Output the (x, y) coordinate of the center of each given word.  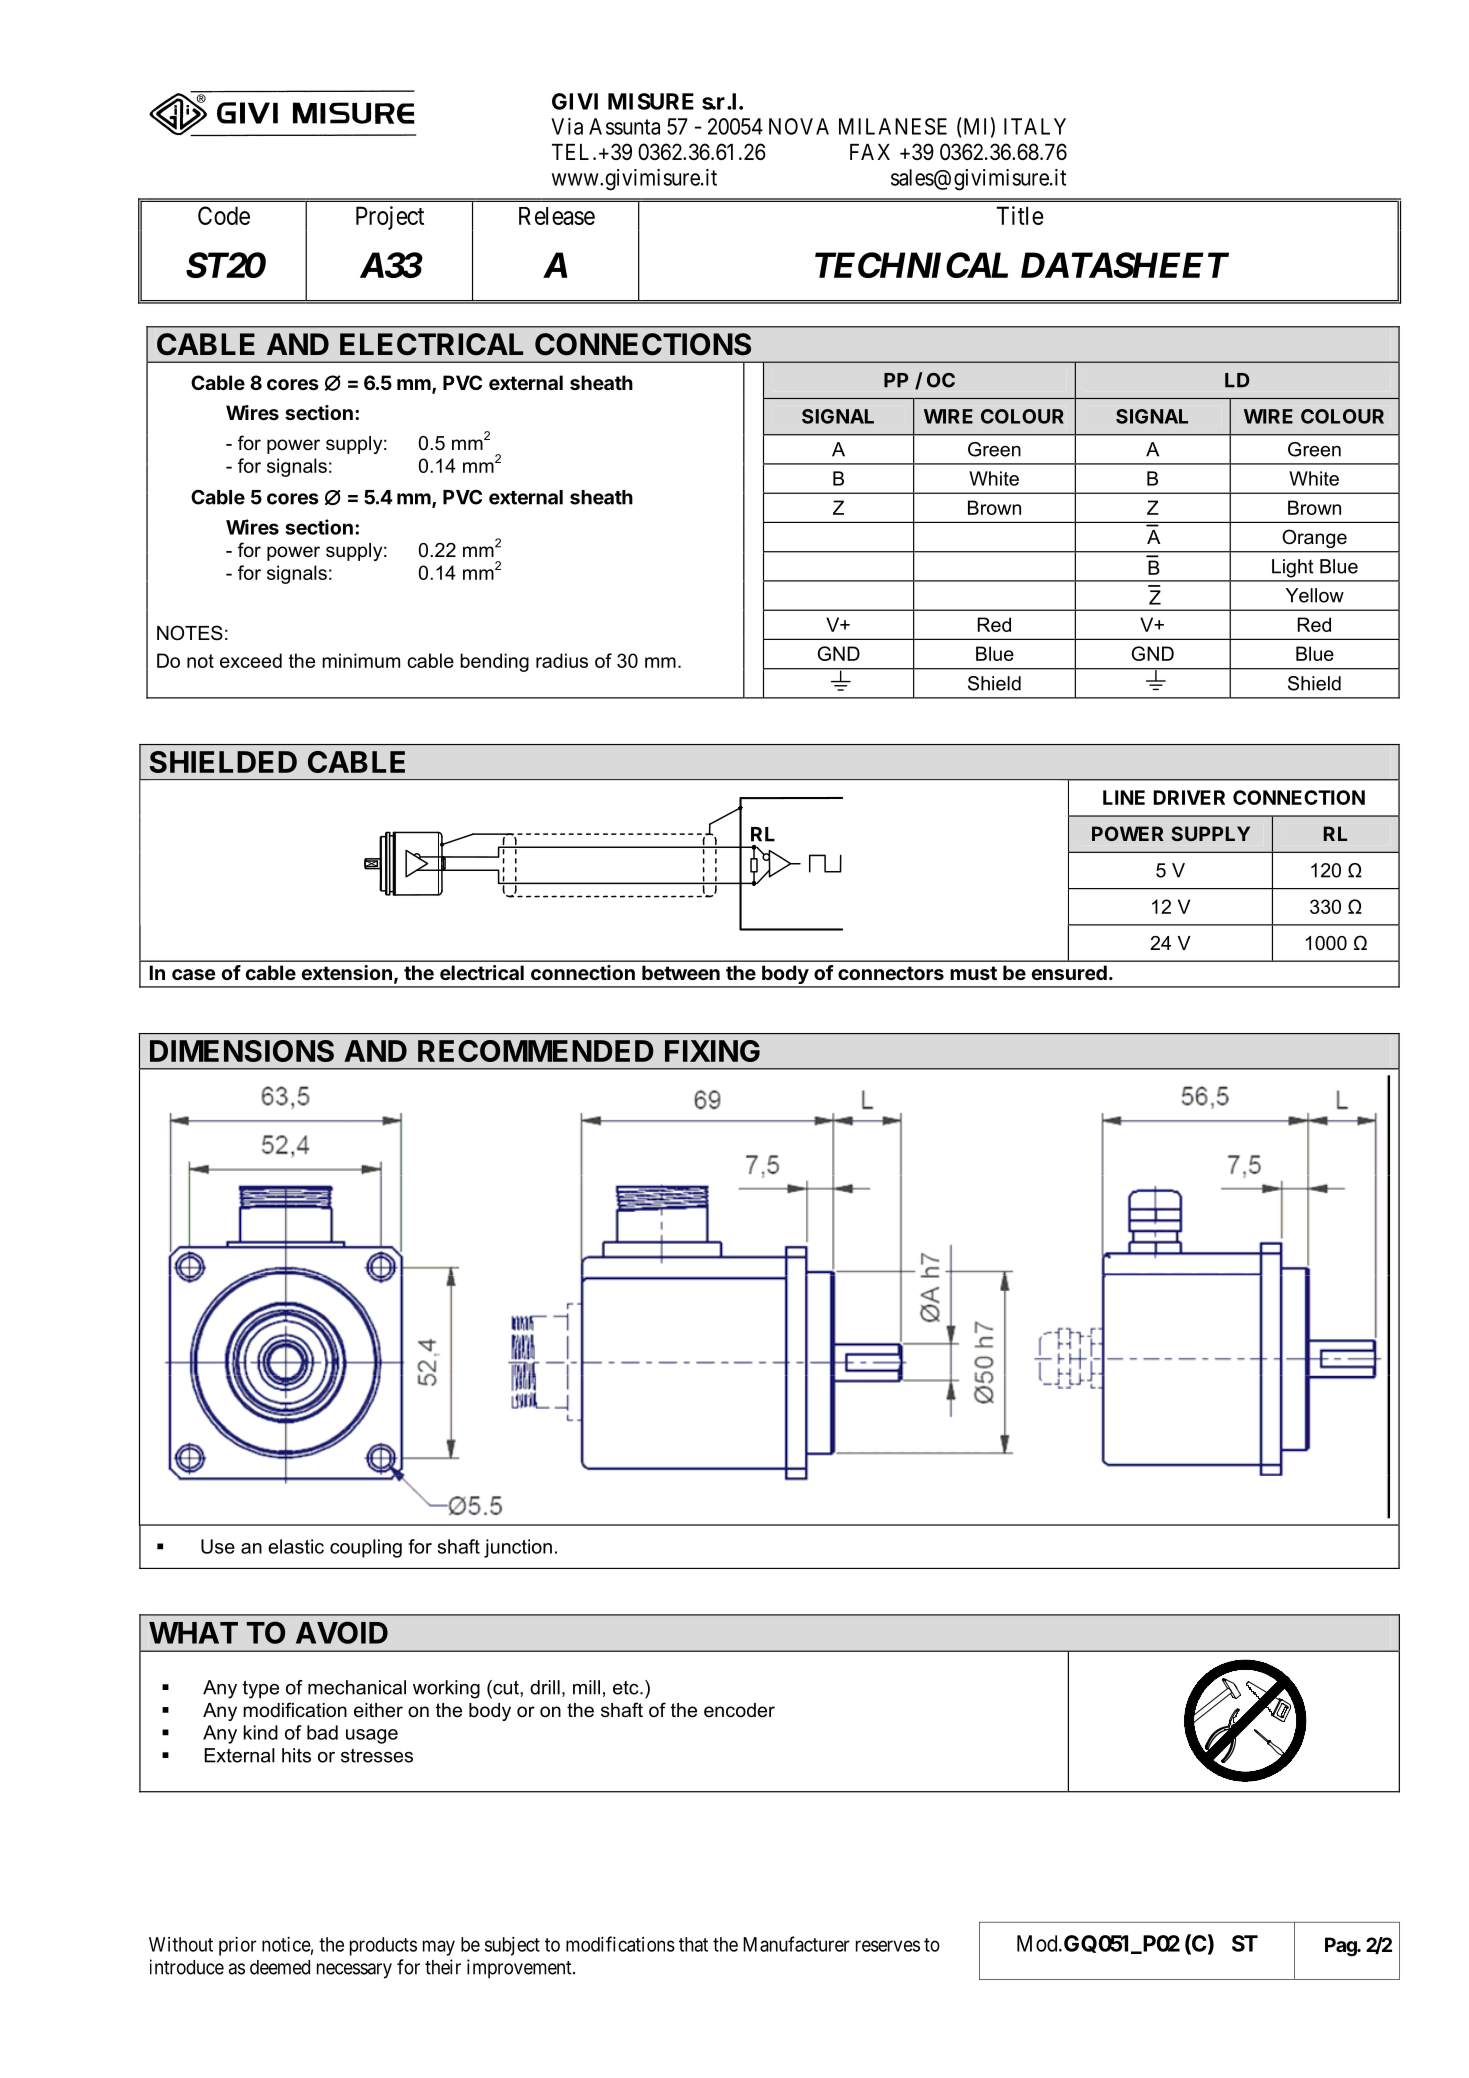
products (383, 1946)
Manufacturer (796, 1944)
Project (390, 218)
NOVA (799, 126)
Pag (1341, 1947)
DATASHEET (1125, 265)
